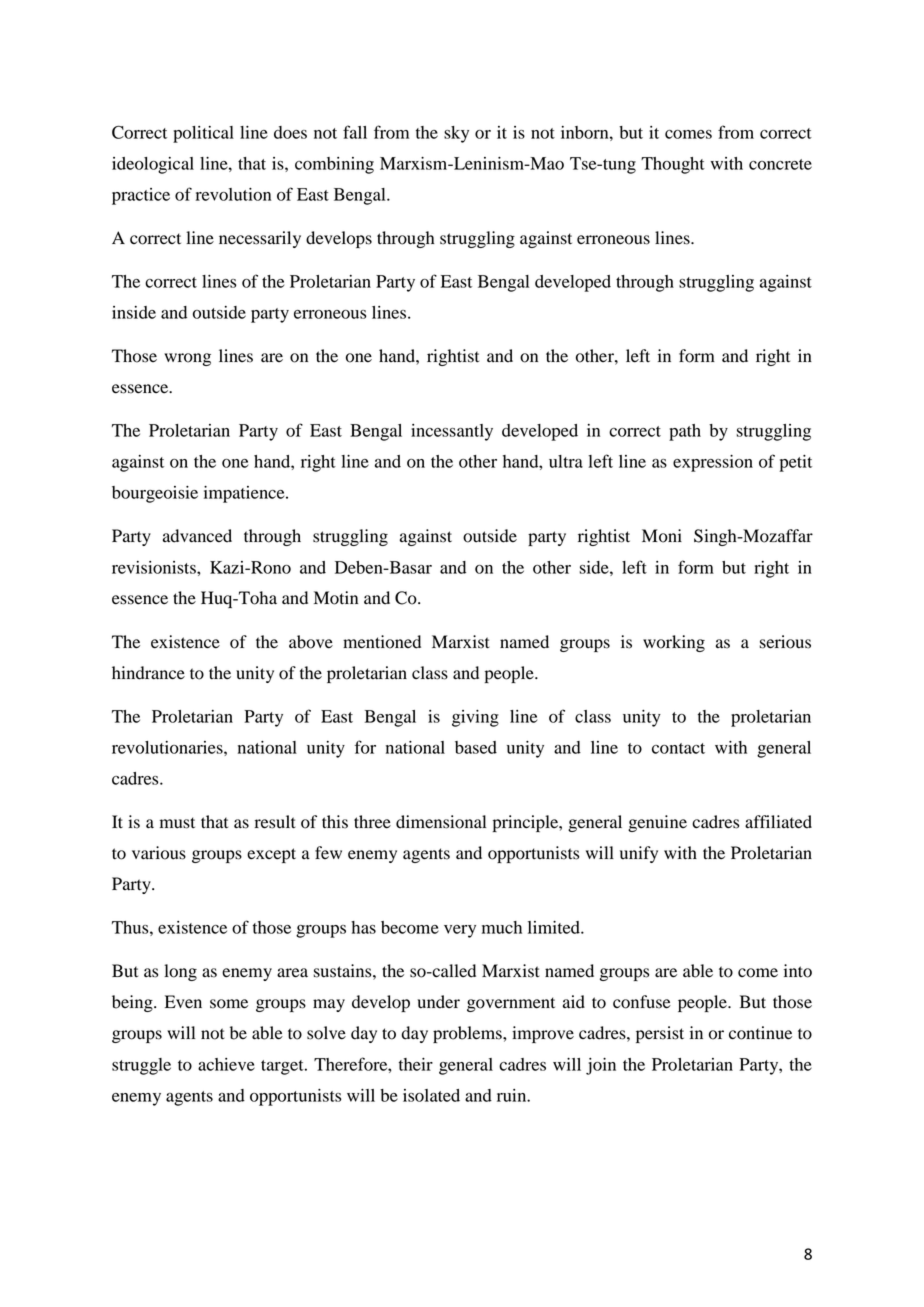  I want to click on expression, so click(713, 463).
